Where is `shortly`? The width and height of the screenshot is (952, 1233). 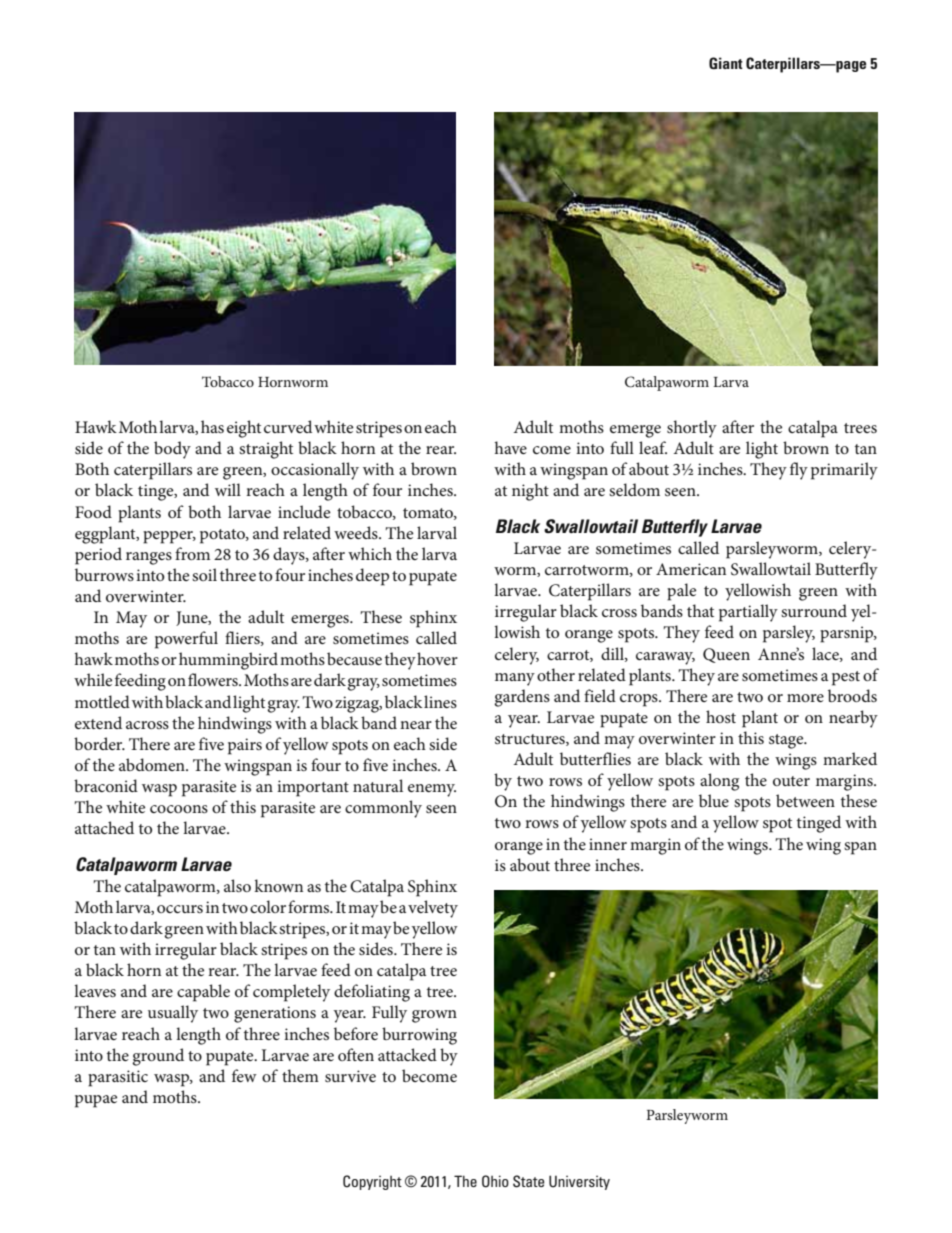 shortly is located at coordinates (692, 429).
